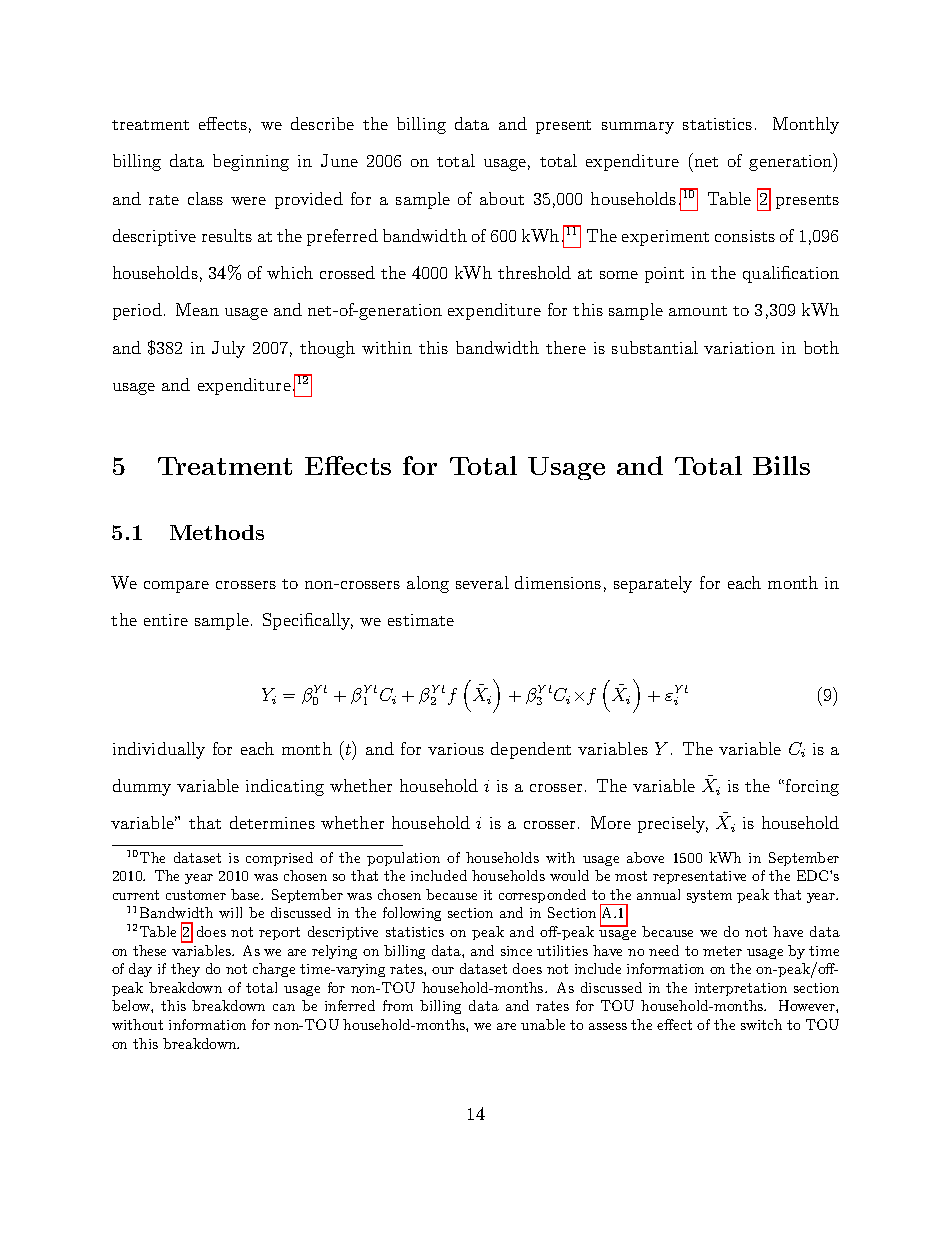 The image size is (952, 1233). I want to click on beginning, so click(251, 162).
